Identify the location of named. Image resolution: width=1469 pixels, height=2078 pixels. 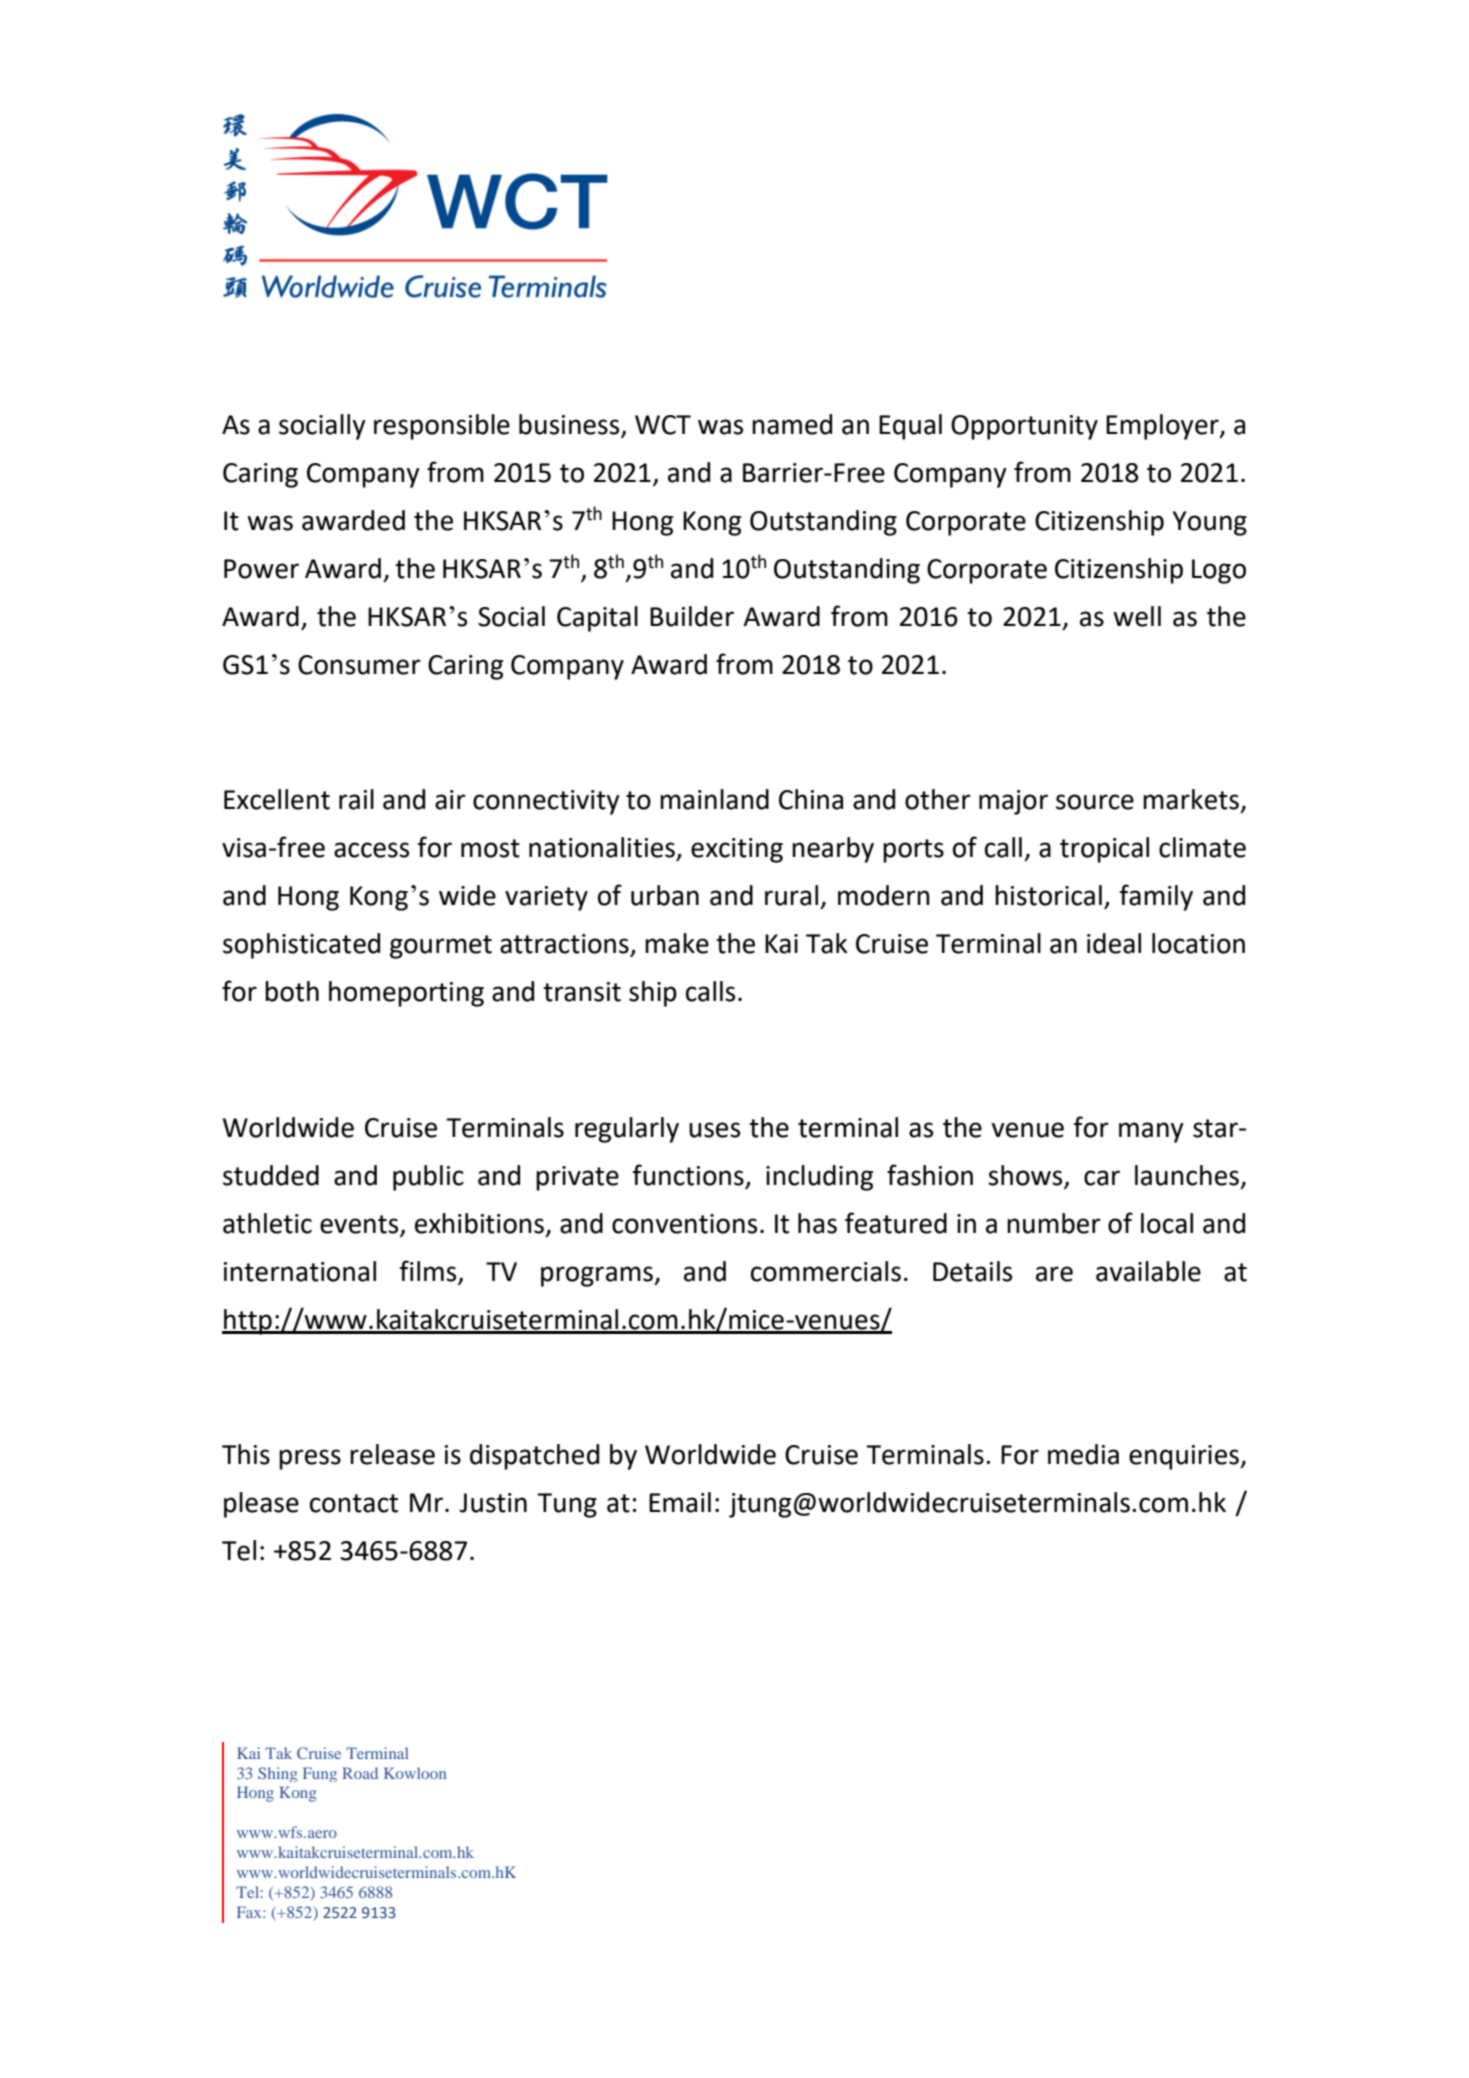
(792, 424).
